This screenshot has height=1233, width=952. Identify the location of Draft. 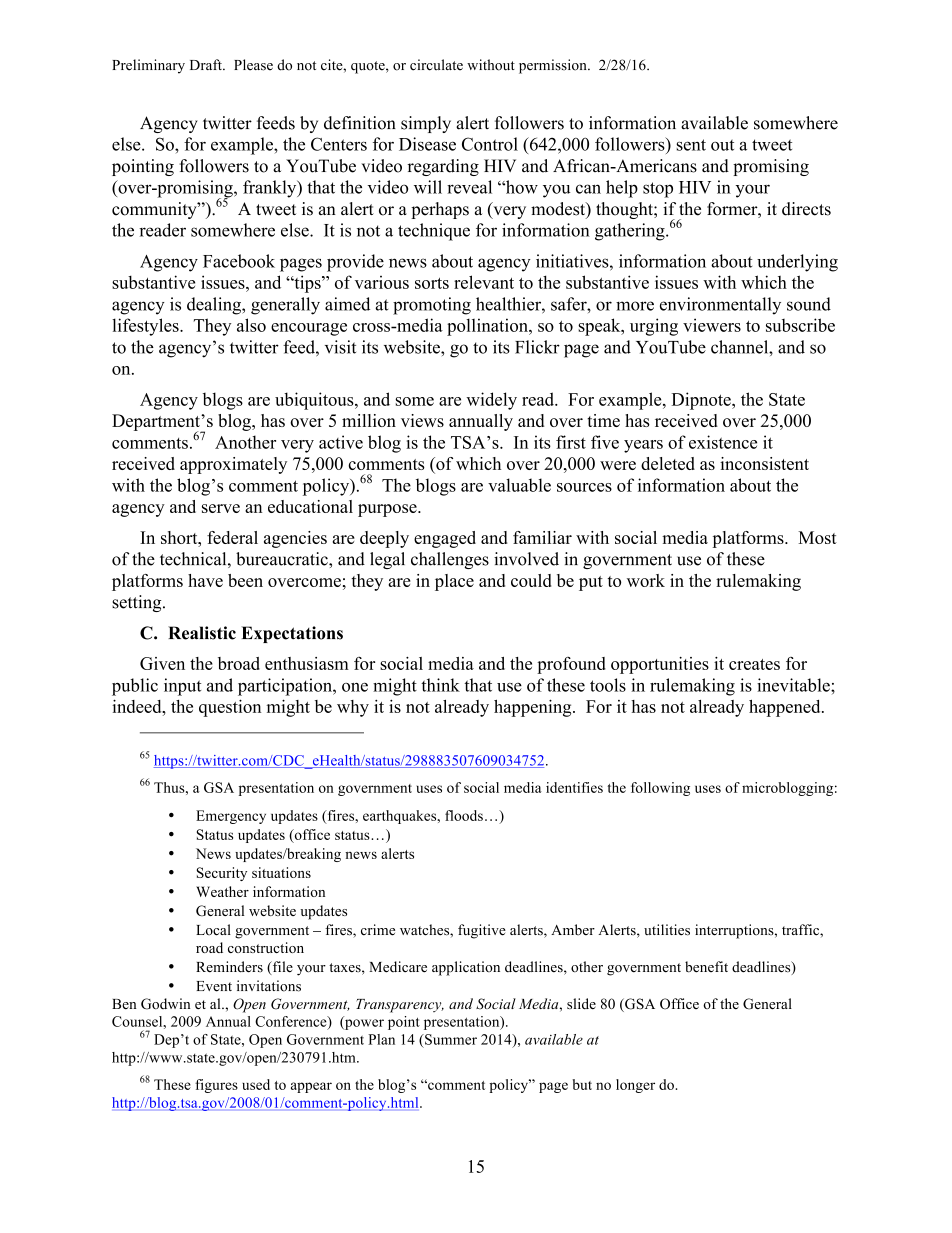
(207, 64).
